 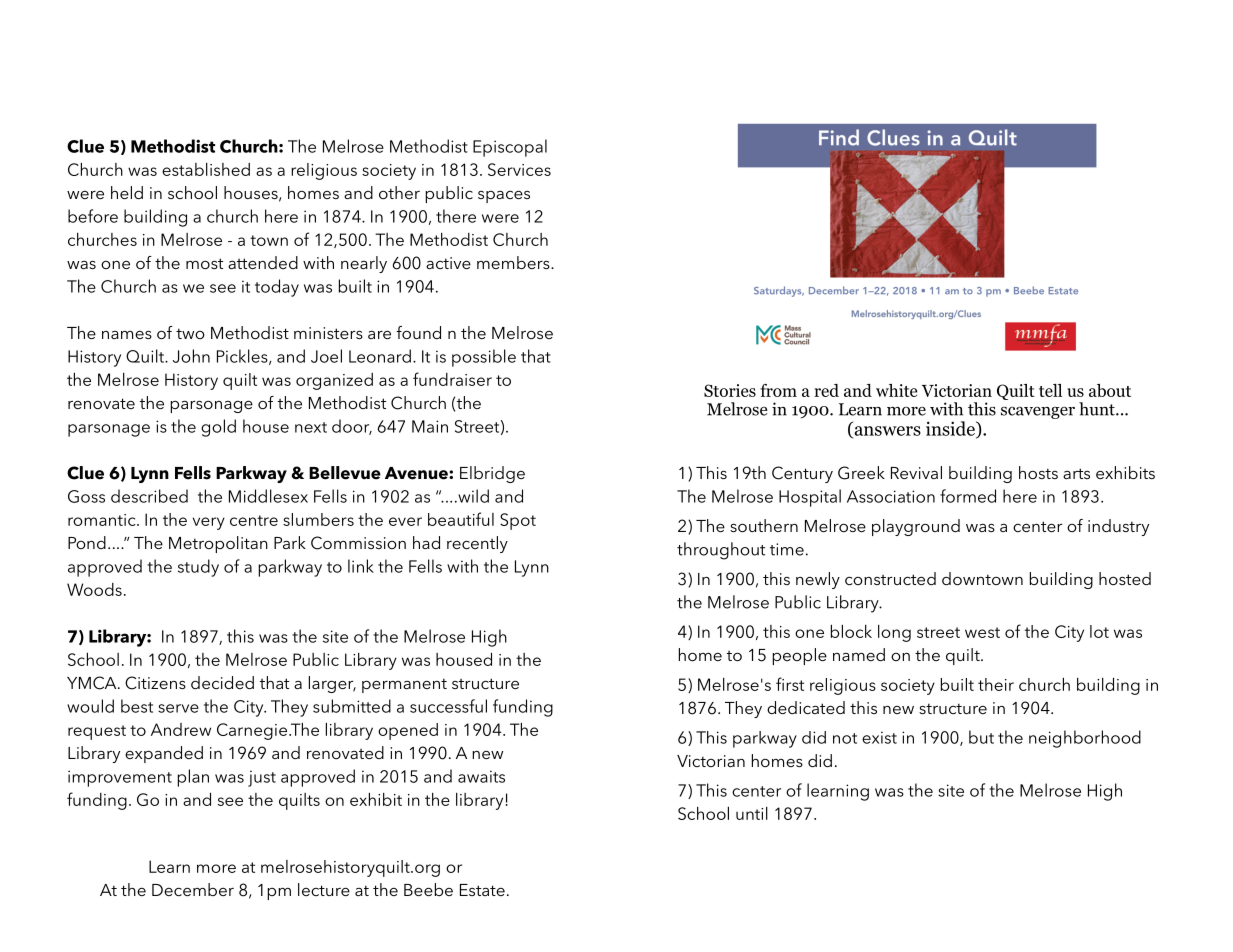 What do you see at coordinates (968, 496) in the document?
I see `formed` at bounding box center [968, 496].
